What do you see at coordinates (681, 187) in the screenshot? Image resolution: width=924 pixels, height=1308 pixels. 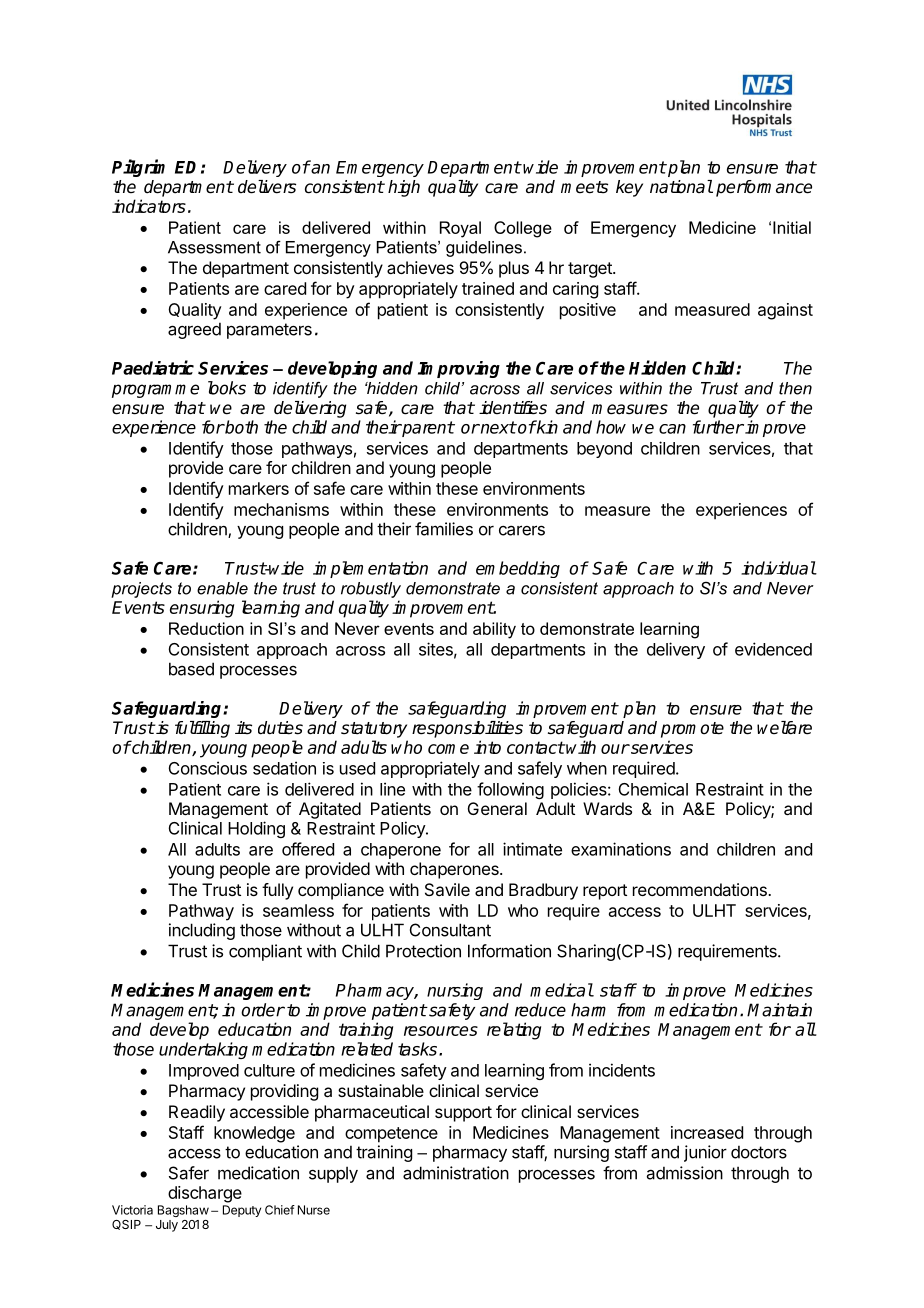 I see `national` at bounding box center [681, 187].
